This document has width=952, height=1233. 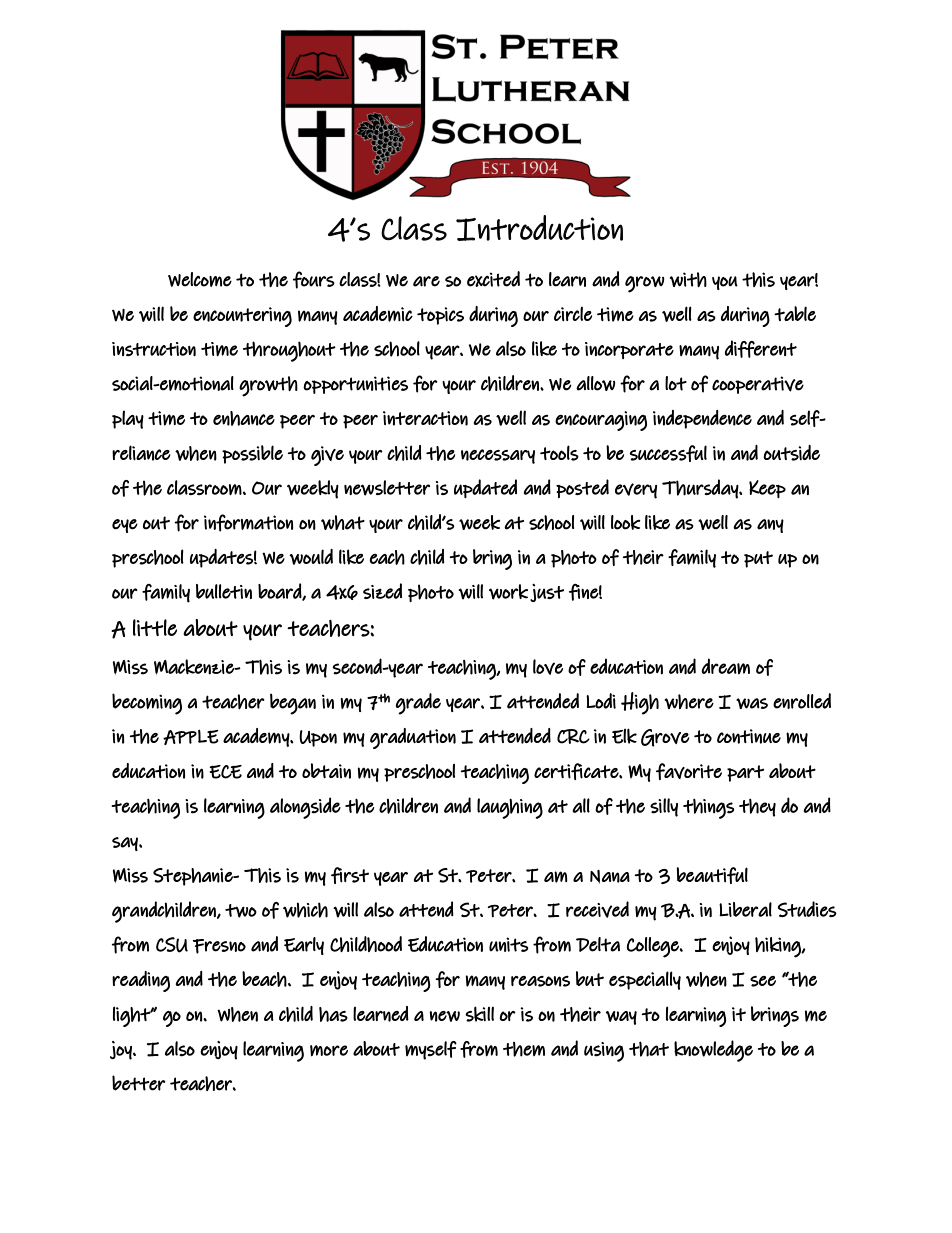 What do you see at coordinates (688, 279) in the document?
I see `with` at bounding box center [688, 279].
